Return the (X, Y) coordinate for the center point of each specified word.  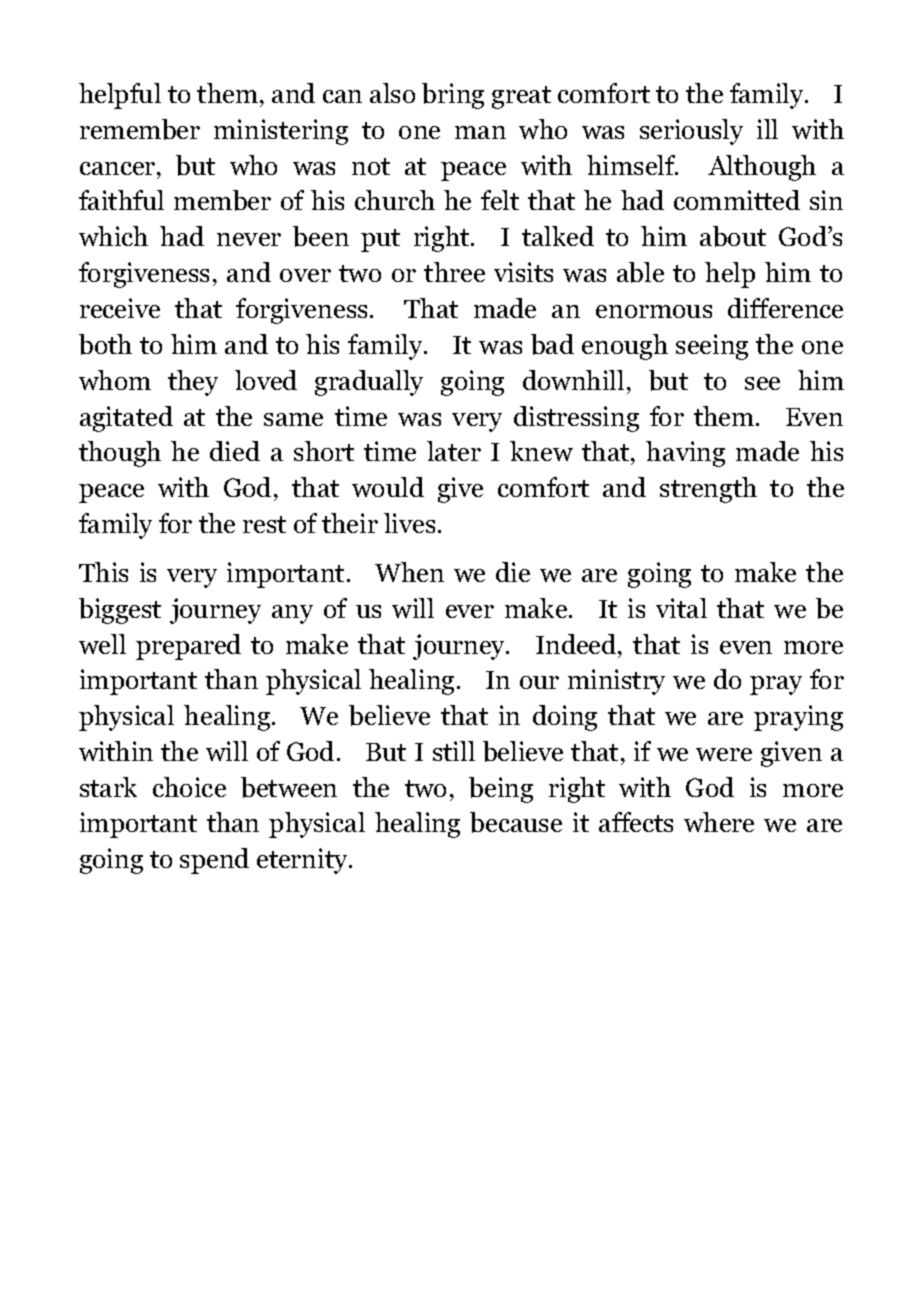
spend (214, 861)
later (454, 451)
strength (708, 490)
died (235, 451)
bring (453, 96)
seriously (691, 132)
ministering (281, 132)
